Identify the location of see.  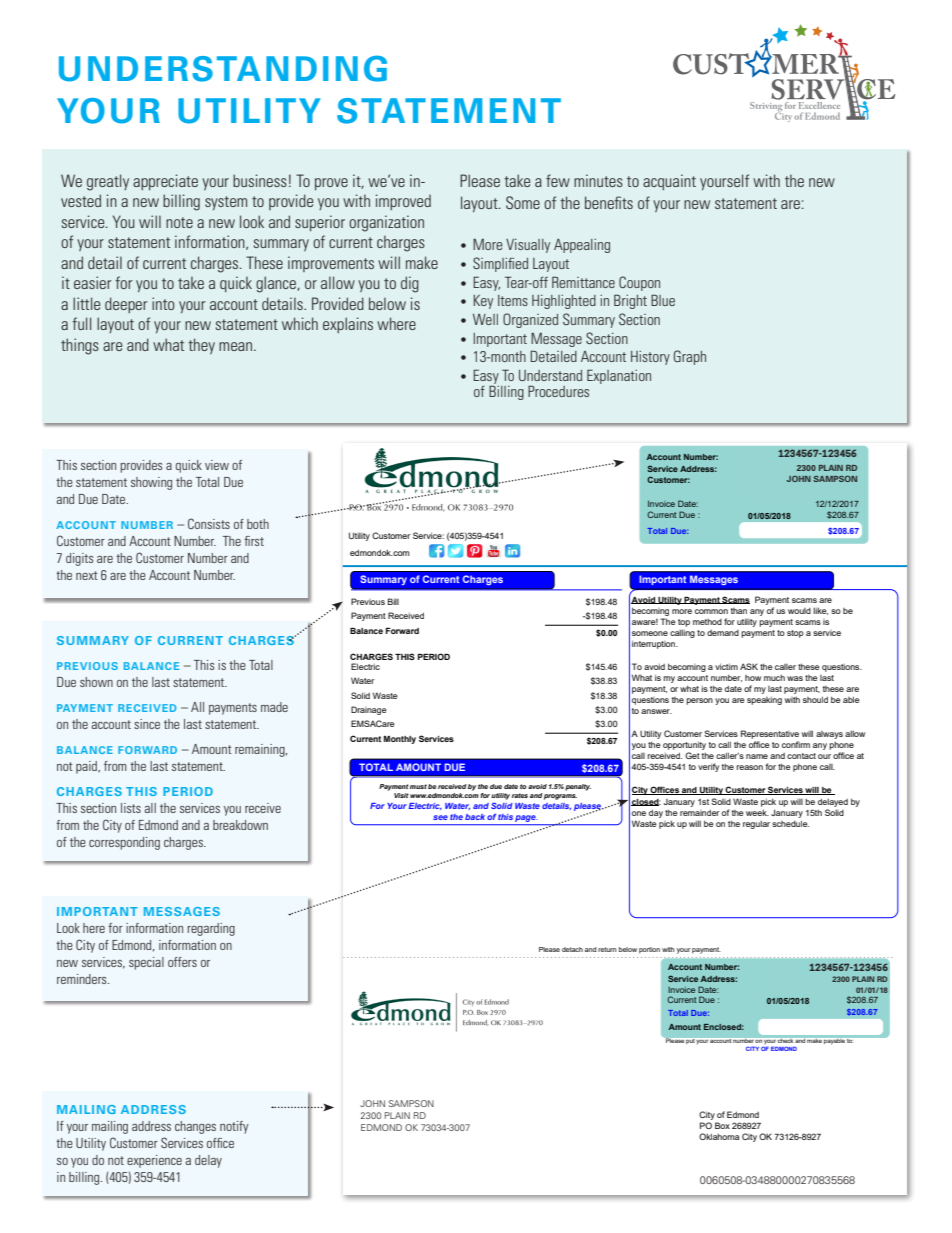
(440, 817).
